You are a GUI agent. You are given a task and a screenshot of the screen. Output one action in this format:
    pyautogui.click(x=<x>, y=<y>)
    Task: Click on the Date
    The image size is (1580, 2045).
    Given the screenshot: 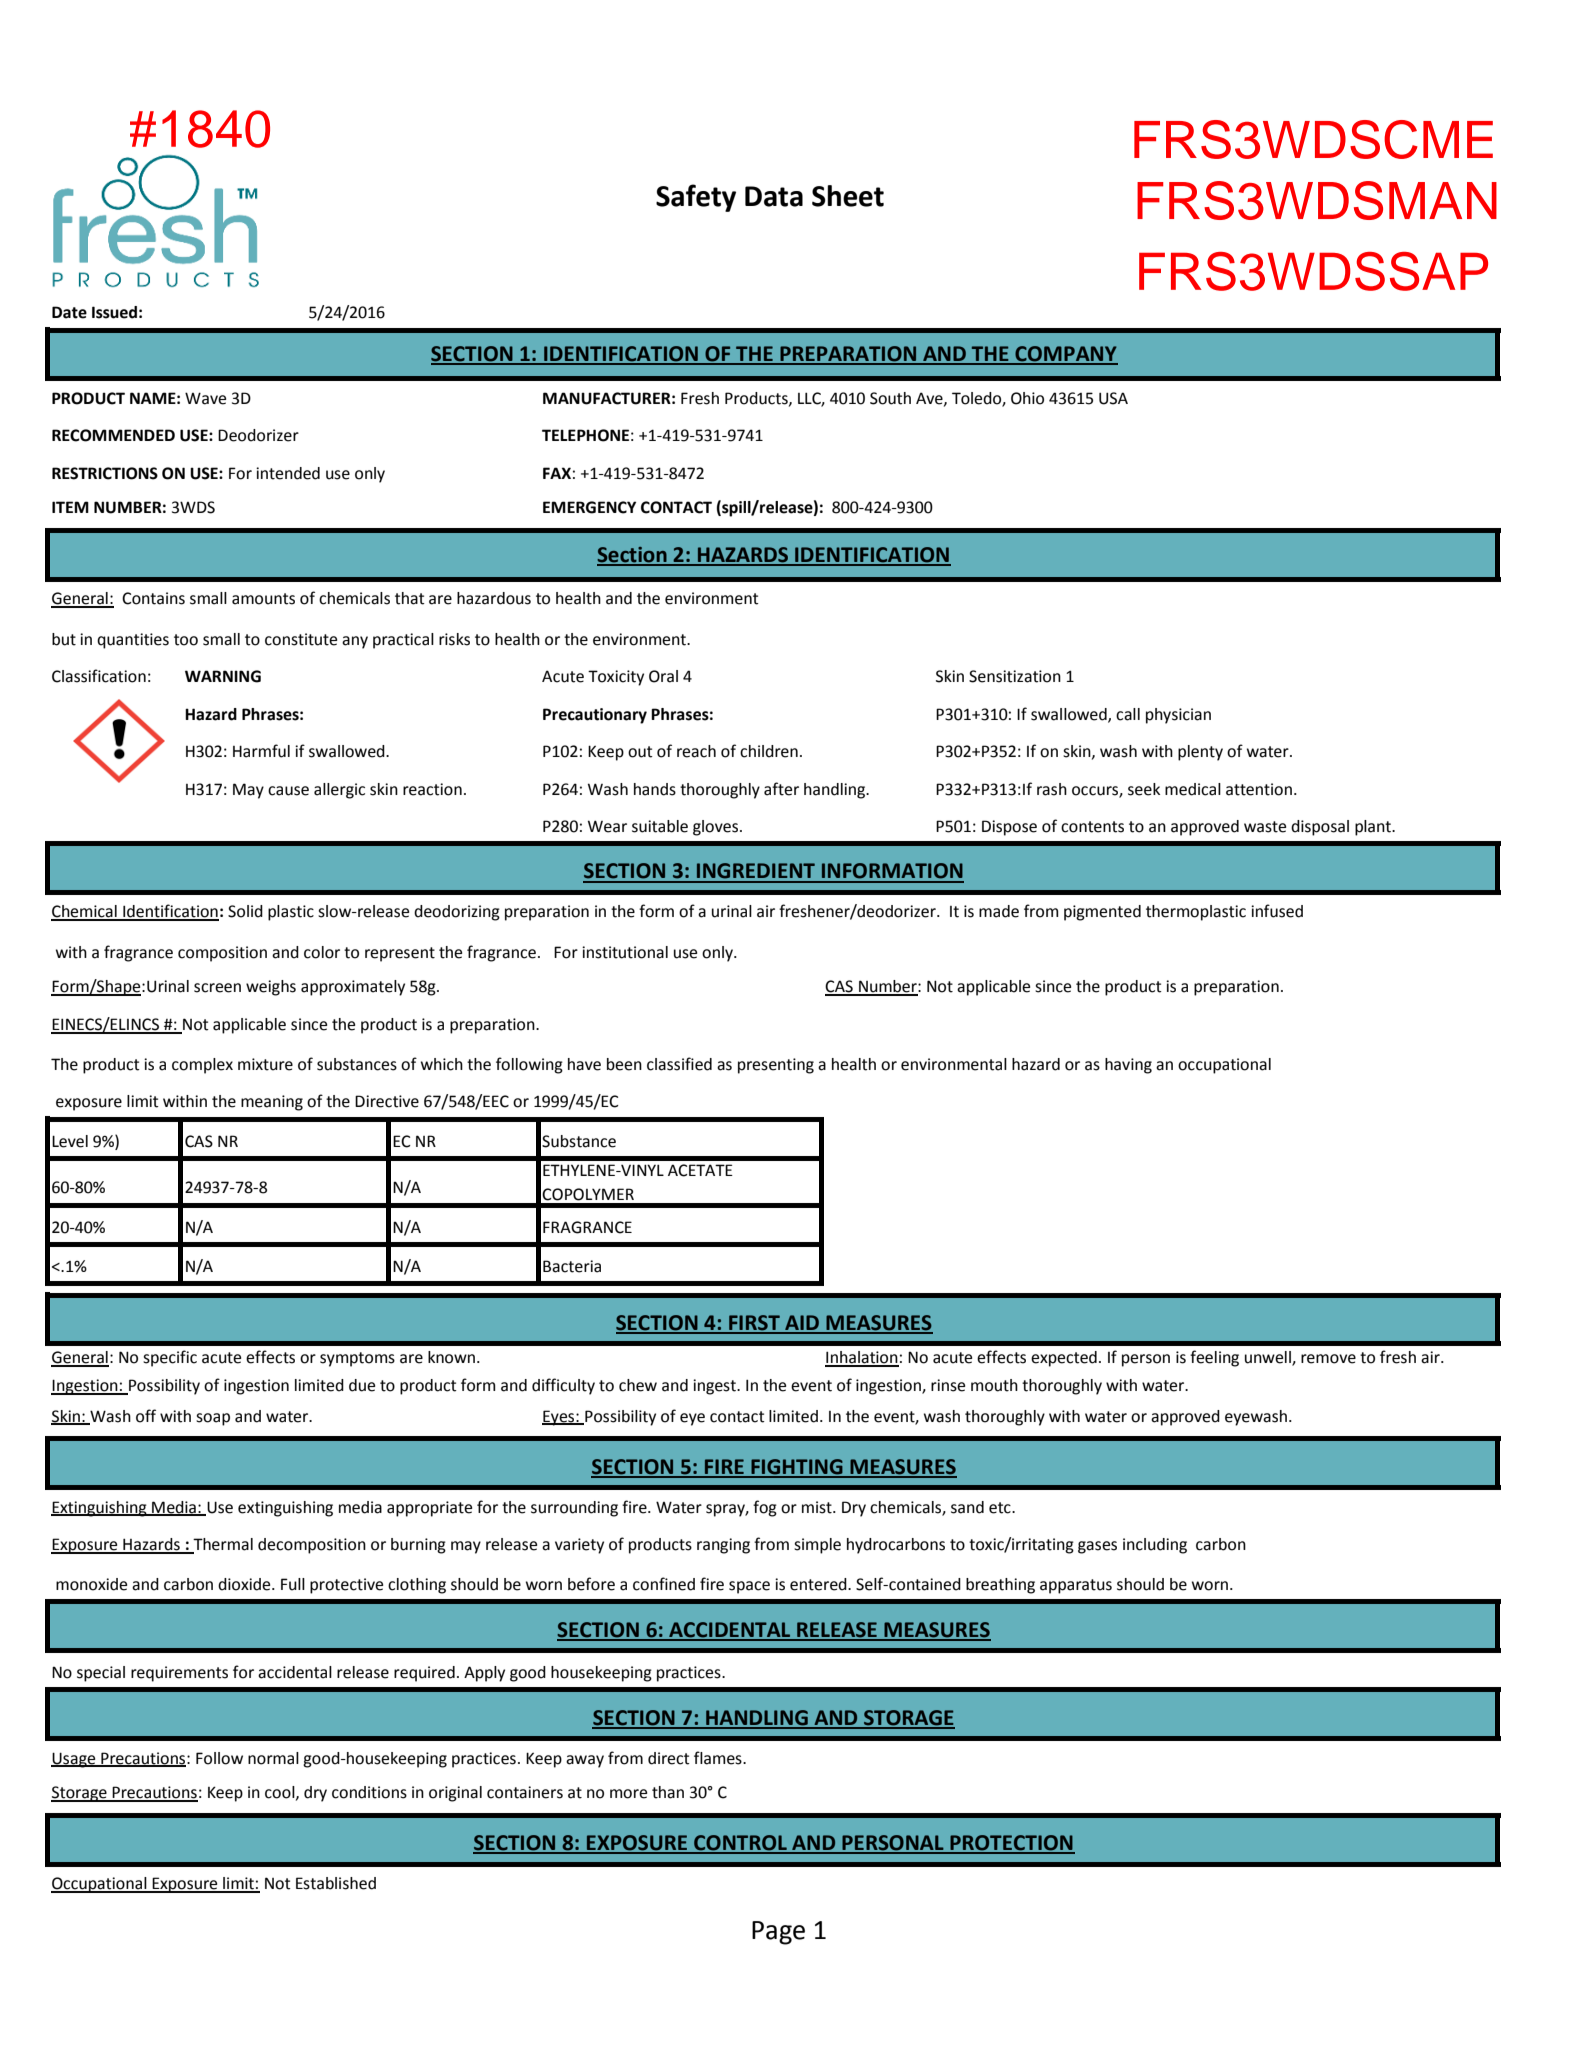 What is the action you would take?
    pyautogui.click(x=69, y=312)
